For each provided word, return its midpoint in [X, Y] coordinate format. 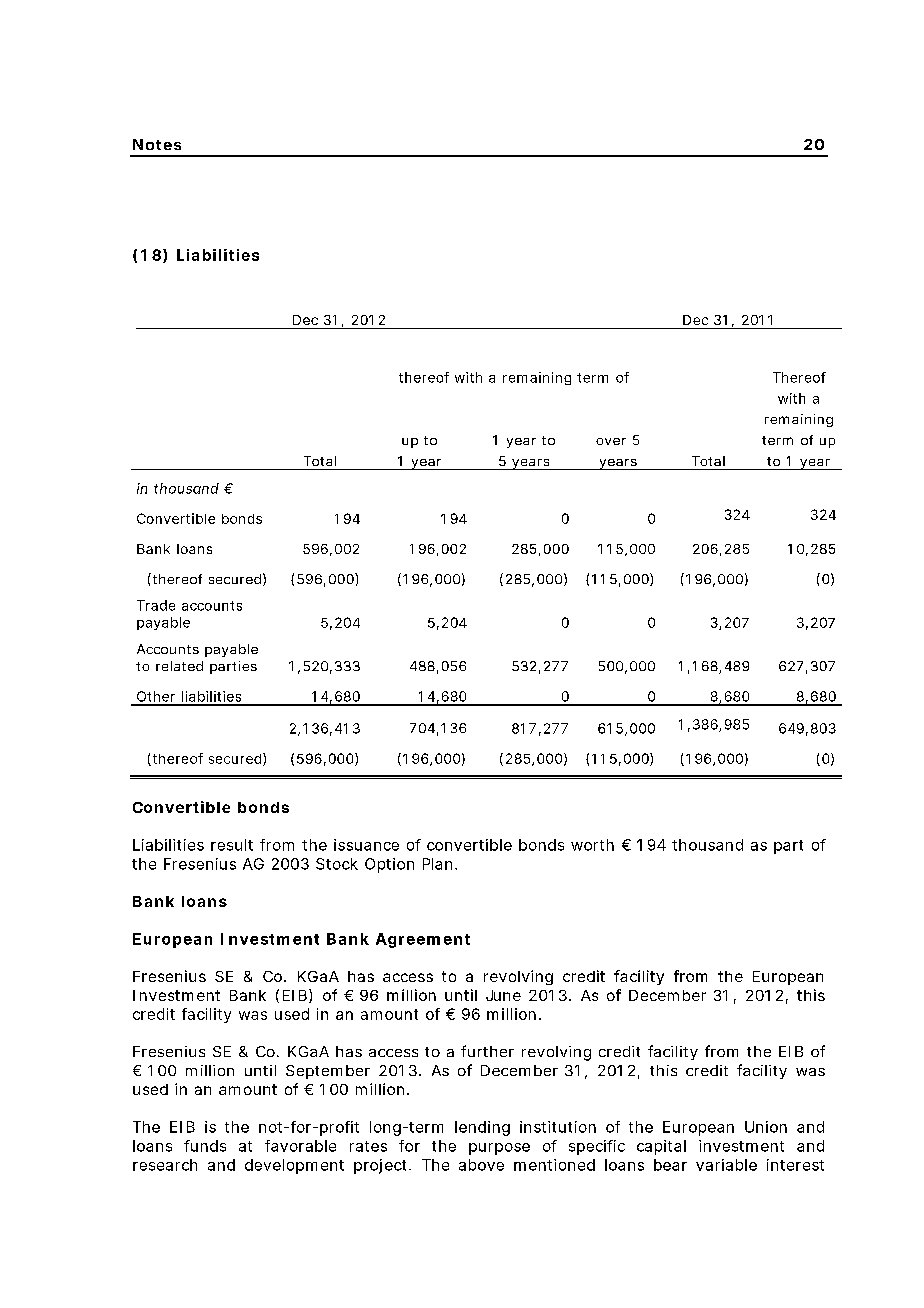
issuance [366, 845]
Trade [156, 605]
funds [205, 1146]
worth [592, 845]
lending [482, 1128]
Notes [157, 144]
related [179, 666]
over [611, 441]
